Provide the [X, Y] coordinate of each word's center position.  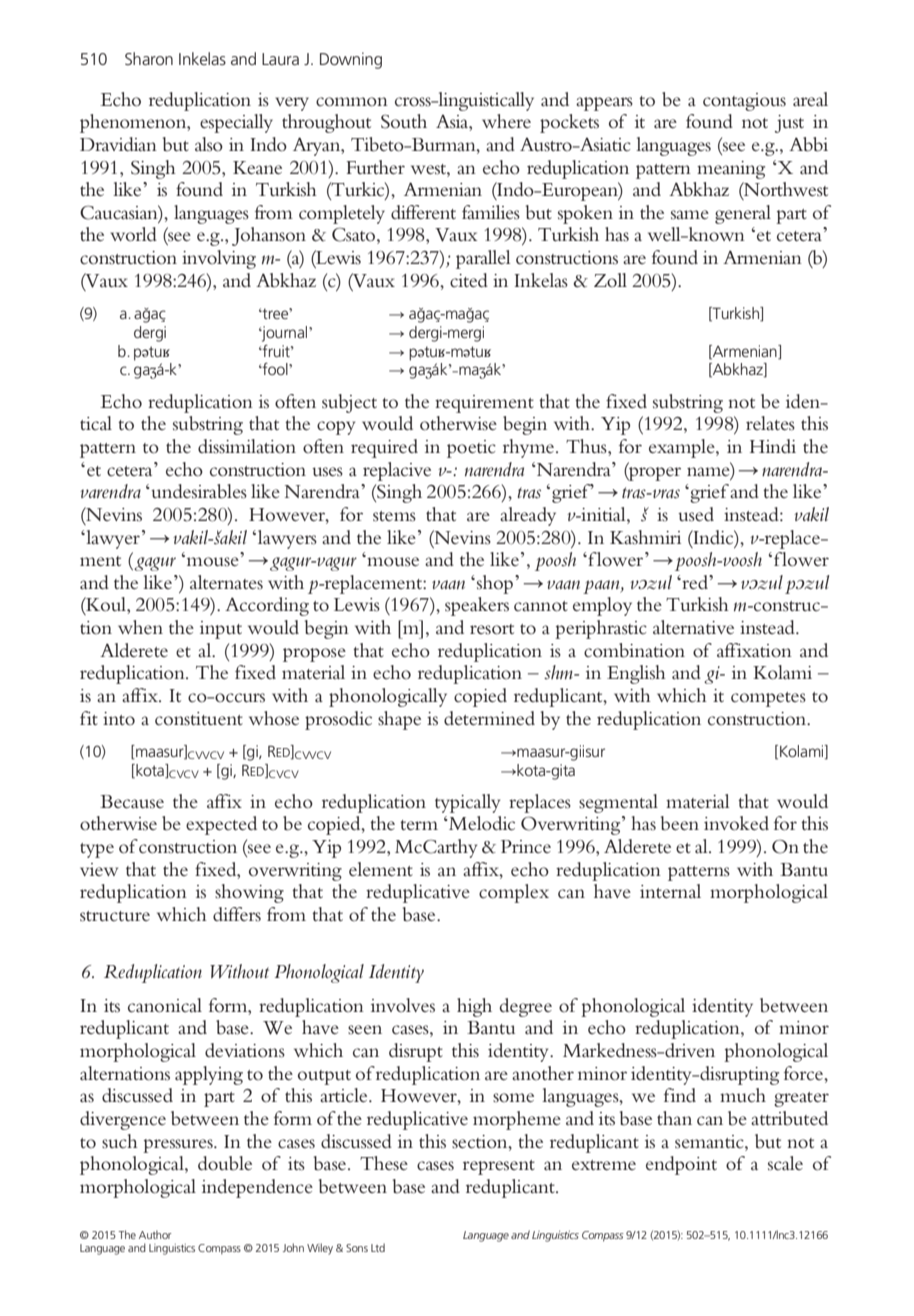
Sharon [149, 58]
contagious [744, 102]
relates [770, 423]
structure [115, 916]
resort [492, 629]
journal [285, 334]
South [404, 121]
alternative [693, 627]
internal [670, 891]
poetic [471, 449]
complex [514, 893]
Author [155, 1234]
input [221, 630]
